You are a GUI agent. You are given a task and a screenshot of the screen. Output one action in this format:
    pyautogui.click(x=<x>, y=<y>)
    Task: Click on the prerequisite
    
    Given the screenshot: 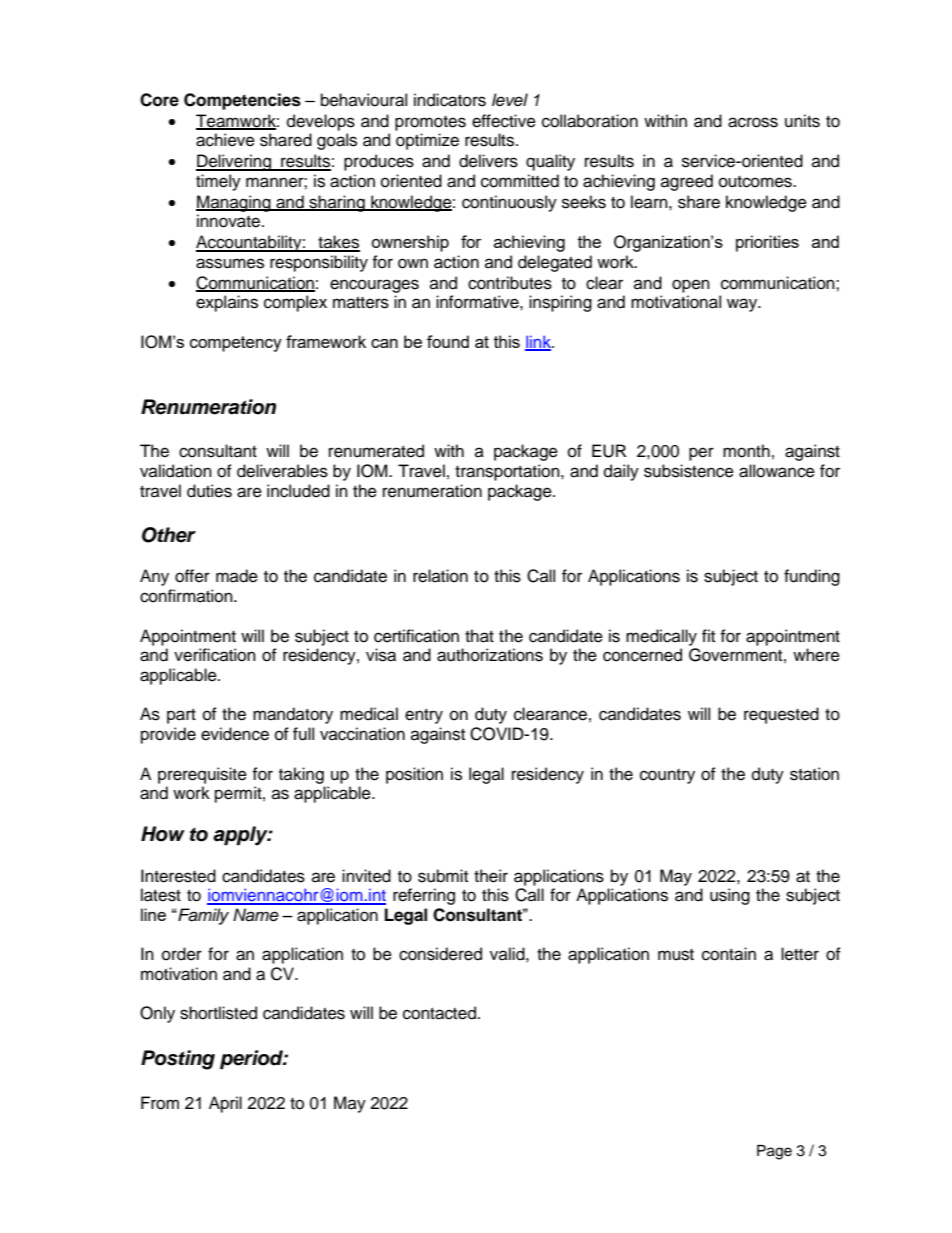 What is the action you would take?
    pyautogui.click(x=202, y=775)
